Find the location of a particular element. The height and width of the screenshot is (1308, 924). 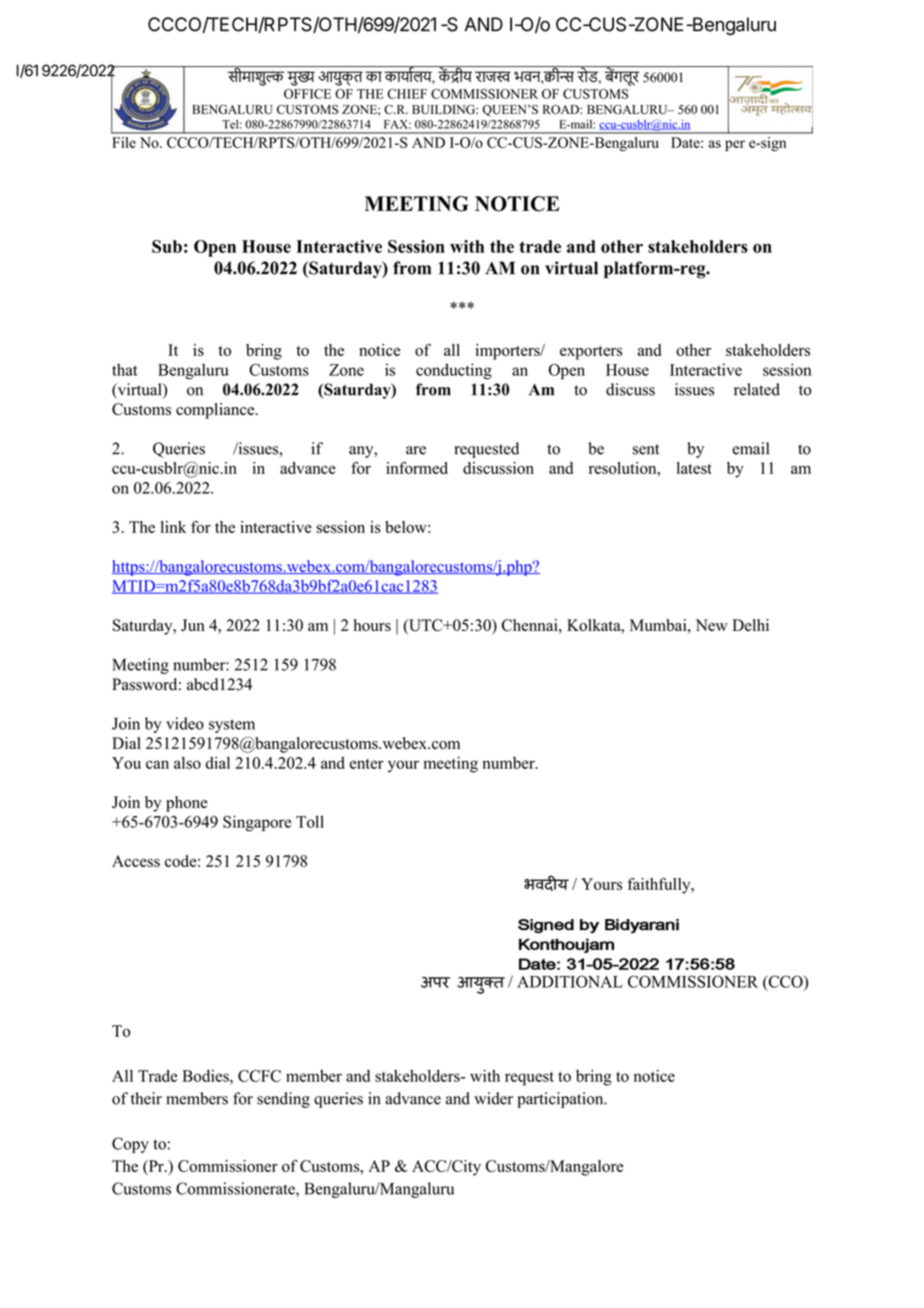

per is located at coordinates (735, 145).
